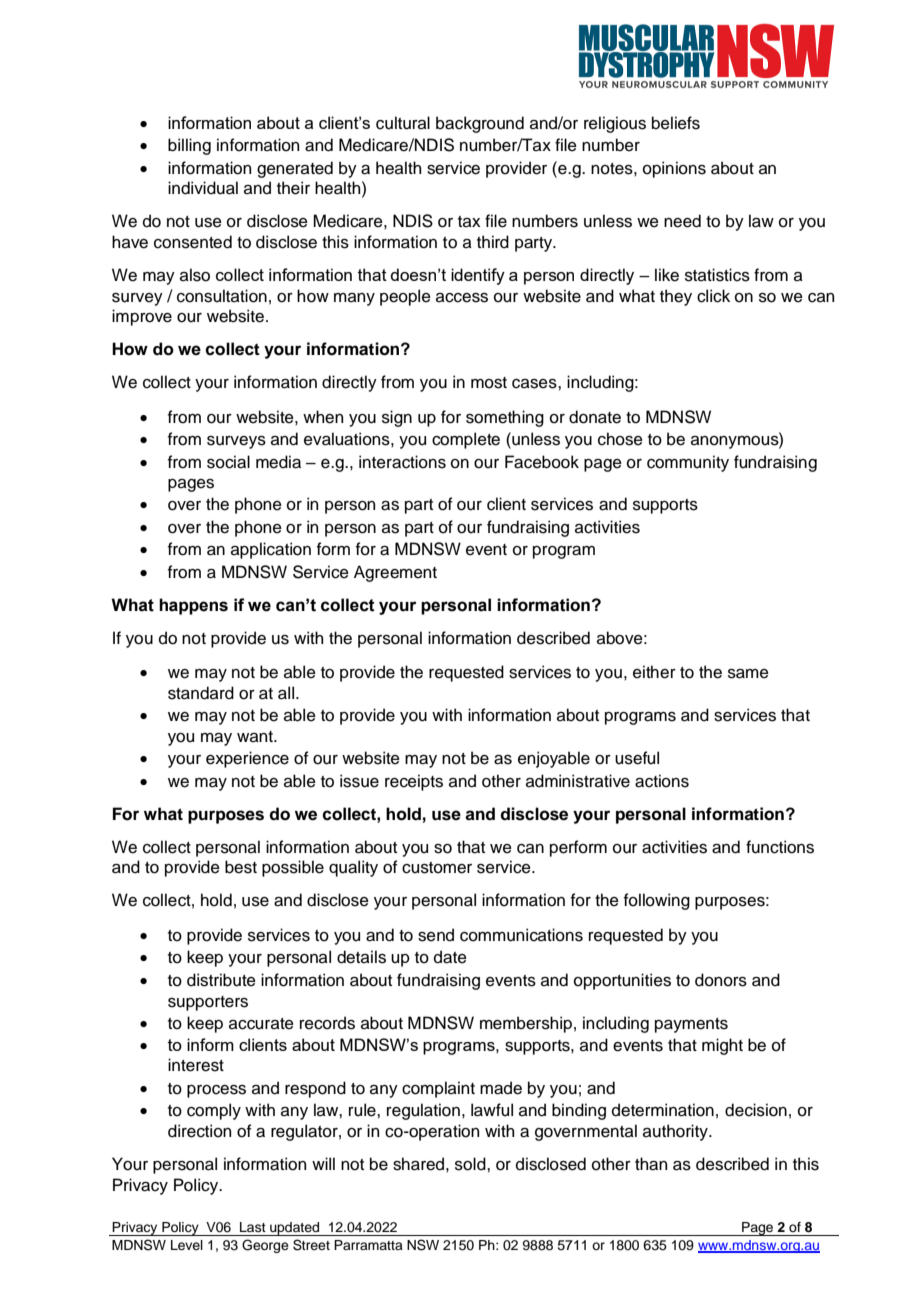 Image resolution: width=924 pixels, height=1308 pixels. I want to click on opinions, so click(674, 169).
